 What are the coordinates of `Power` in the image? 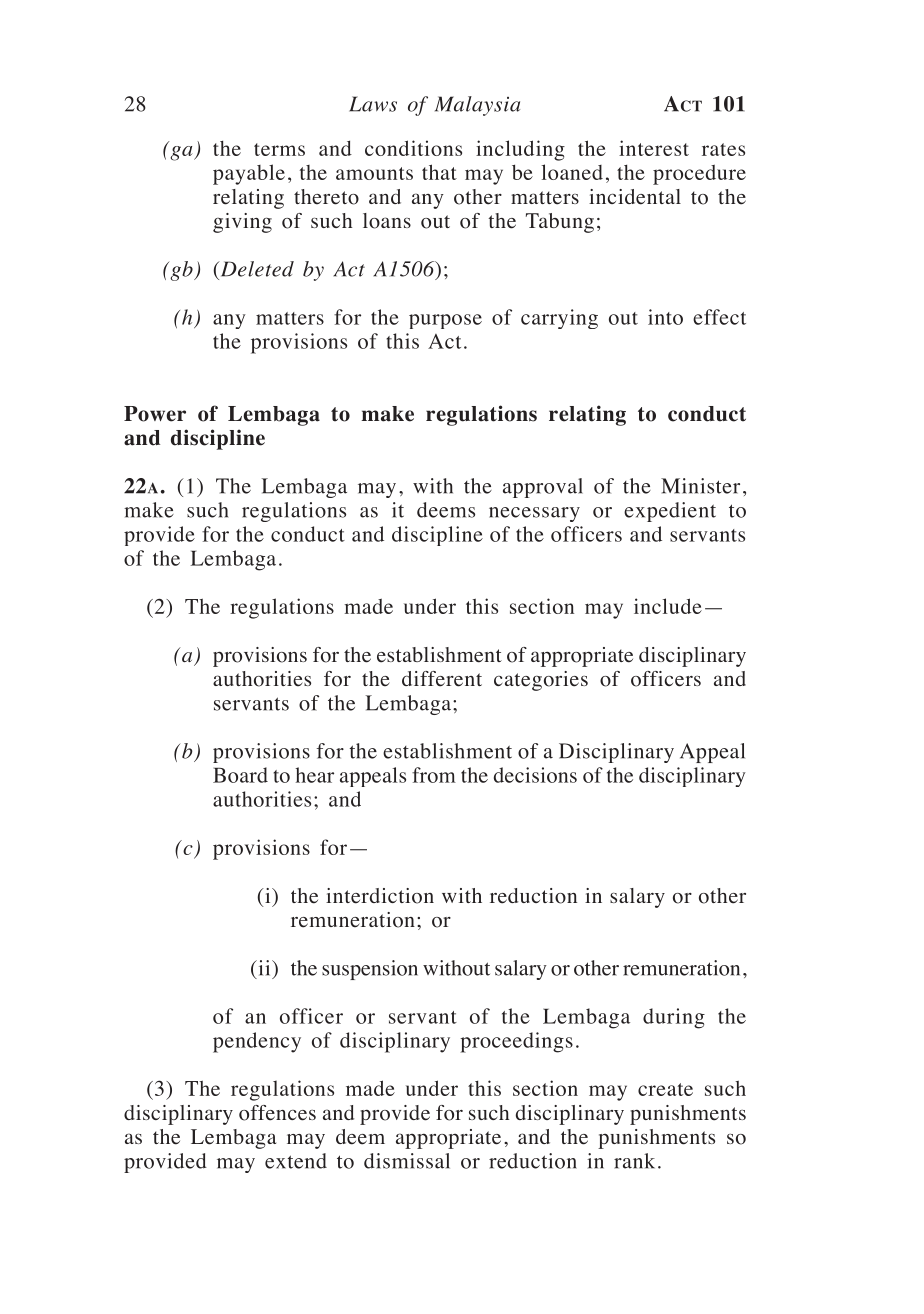 It's located at (155, 414).
